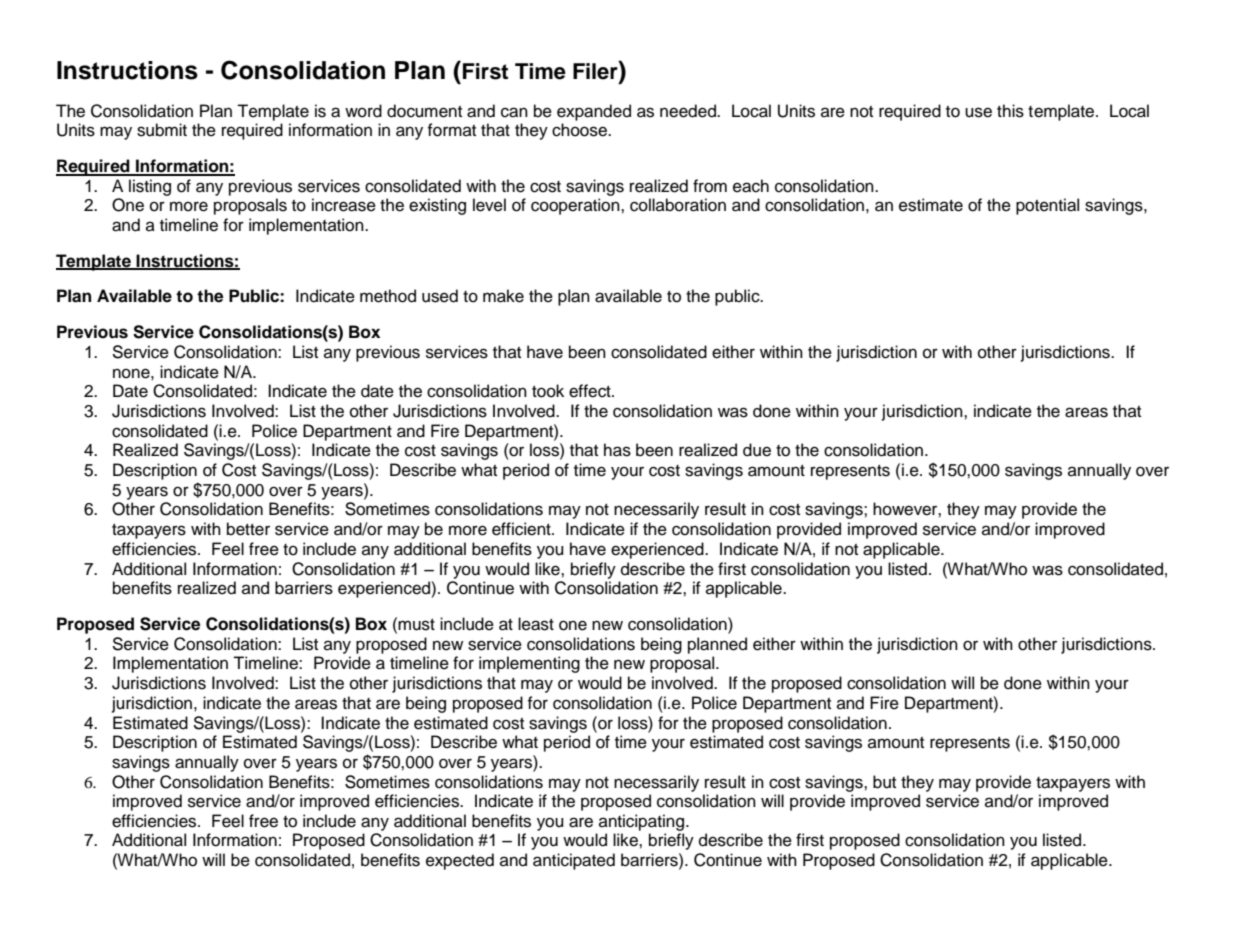 The width and height of the screenshot is (1233, 952). I want to click on but, so click(884, 782).
